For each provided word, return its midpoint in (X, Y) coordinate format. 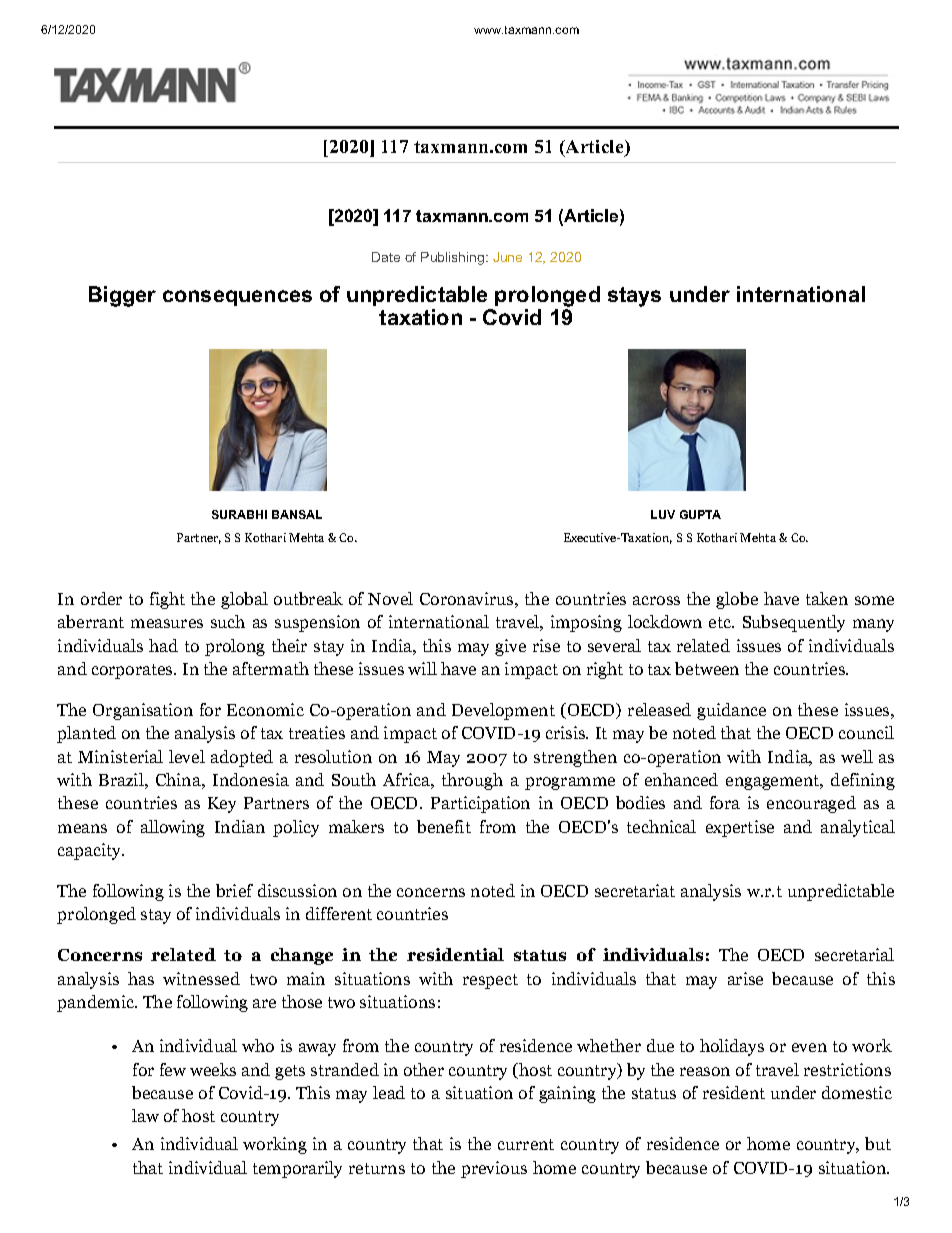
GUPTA (700, 514)
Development (503, 711)
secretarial (854, 954)
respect (490, 981)
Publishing (454, 258)
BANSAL (297, 514)
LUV (663, 514)
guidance (731, 711)
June (507, 257)
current (526, 1144)
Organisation (143, 711)
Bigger (122, 296)
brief (234, 890)
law (145, 1115)
